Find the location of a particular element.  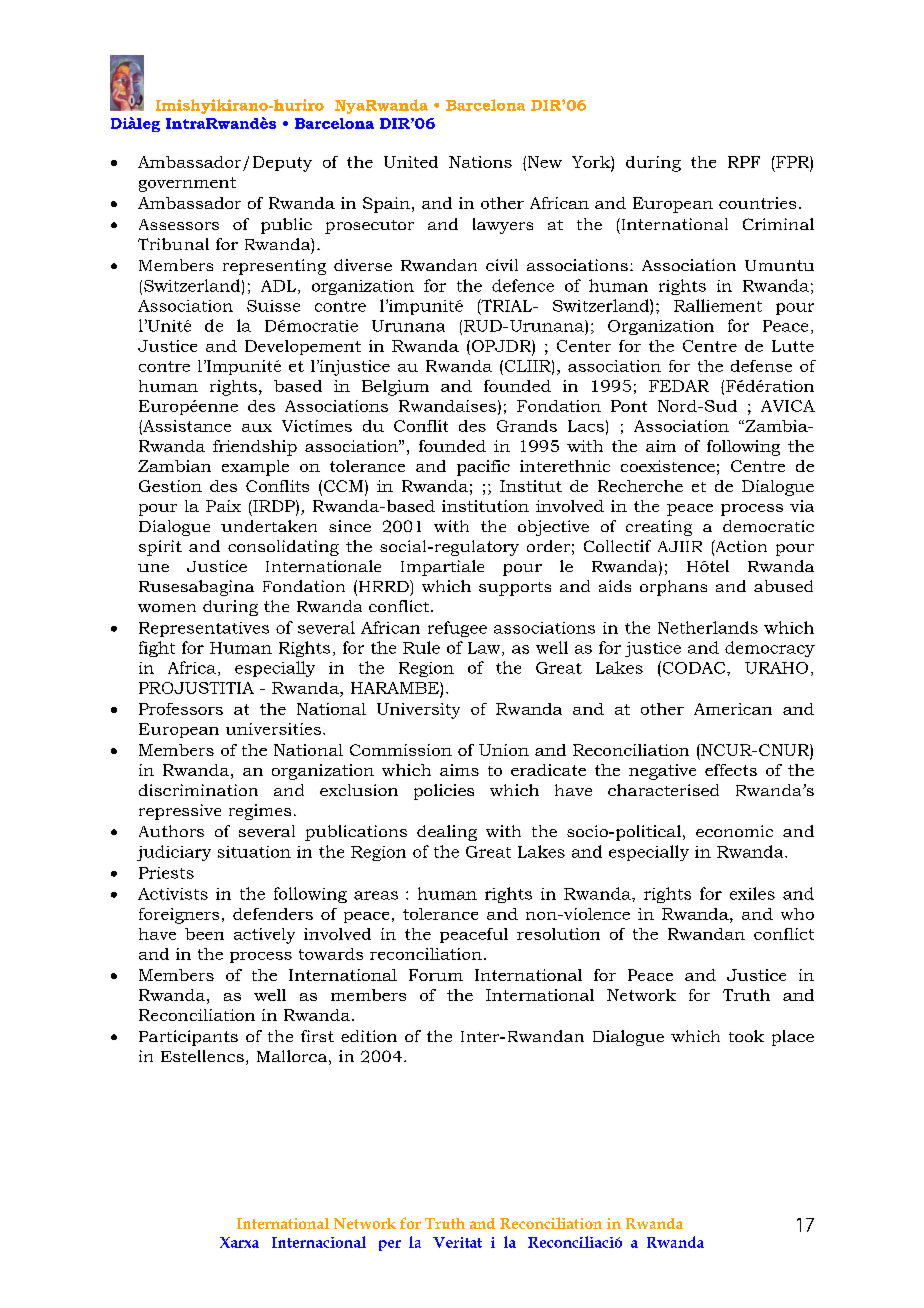

took is located at coordinates (746, 1036).
